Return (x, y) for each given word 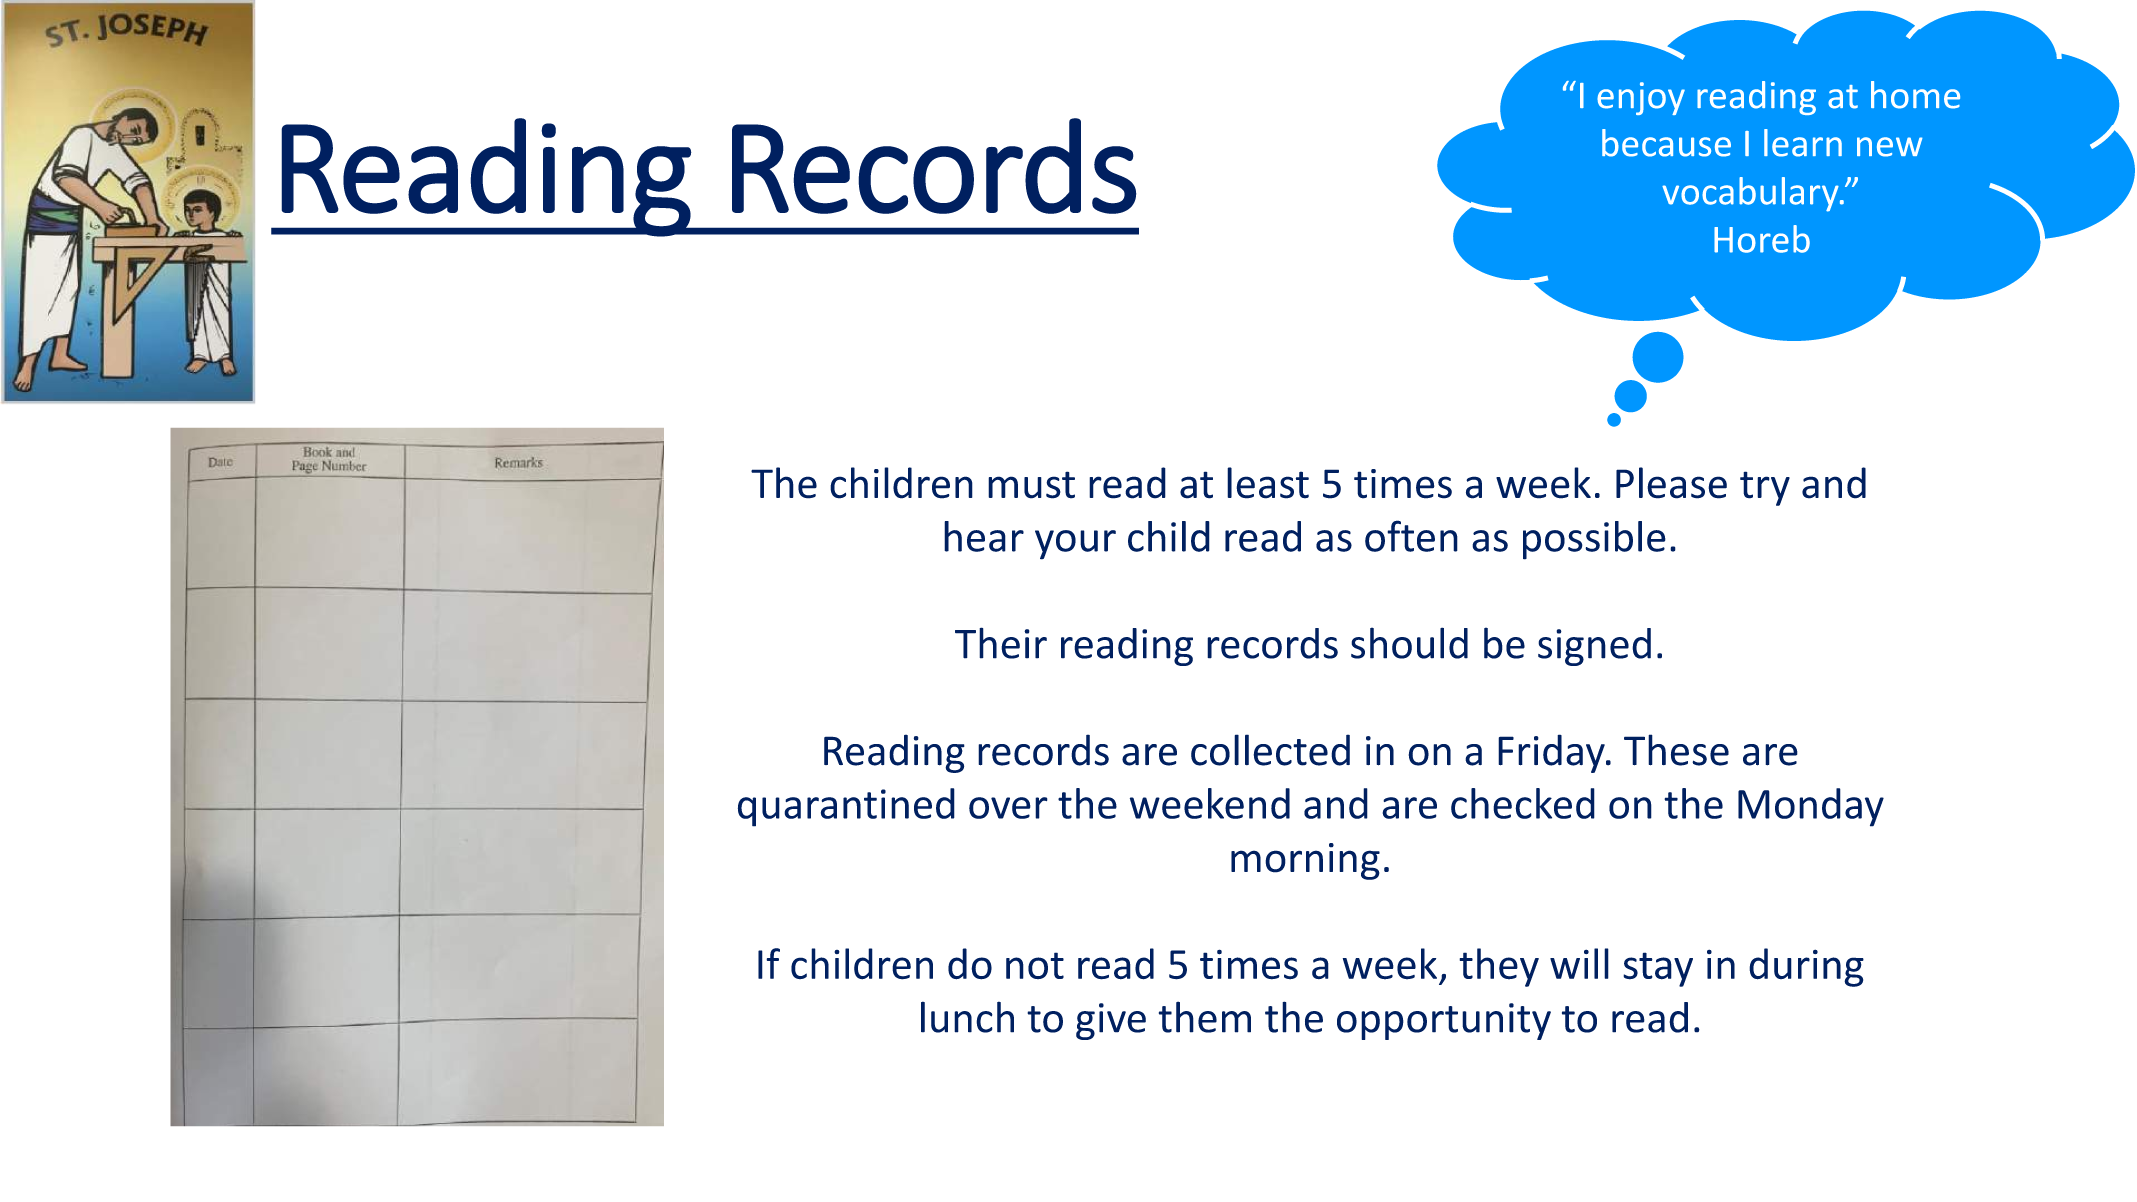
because (1666, 143)
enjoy (1641, 98)
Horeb (1762, 239)
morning (1305, 861)
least (1268, 483)
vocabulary (1751, 194)
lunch (967, 1017)
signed (1594, 647)
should (1409, 643)
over (1008, 808)
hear (984, 536)
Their (1001, 643)
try (1765, 488)
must (1031, 485)
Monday (1811, 807)
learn (1803, 143)
